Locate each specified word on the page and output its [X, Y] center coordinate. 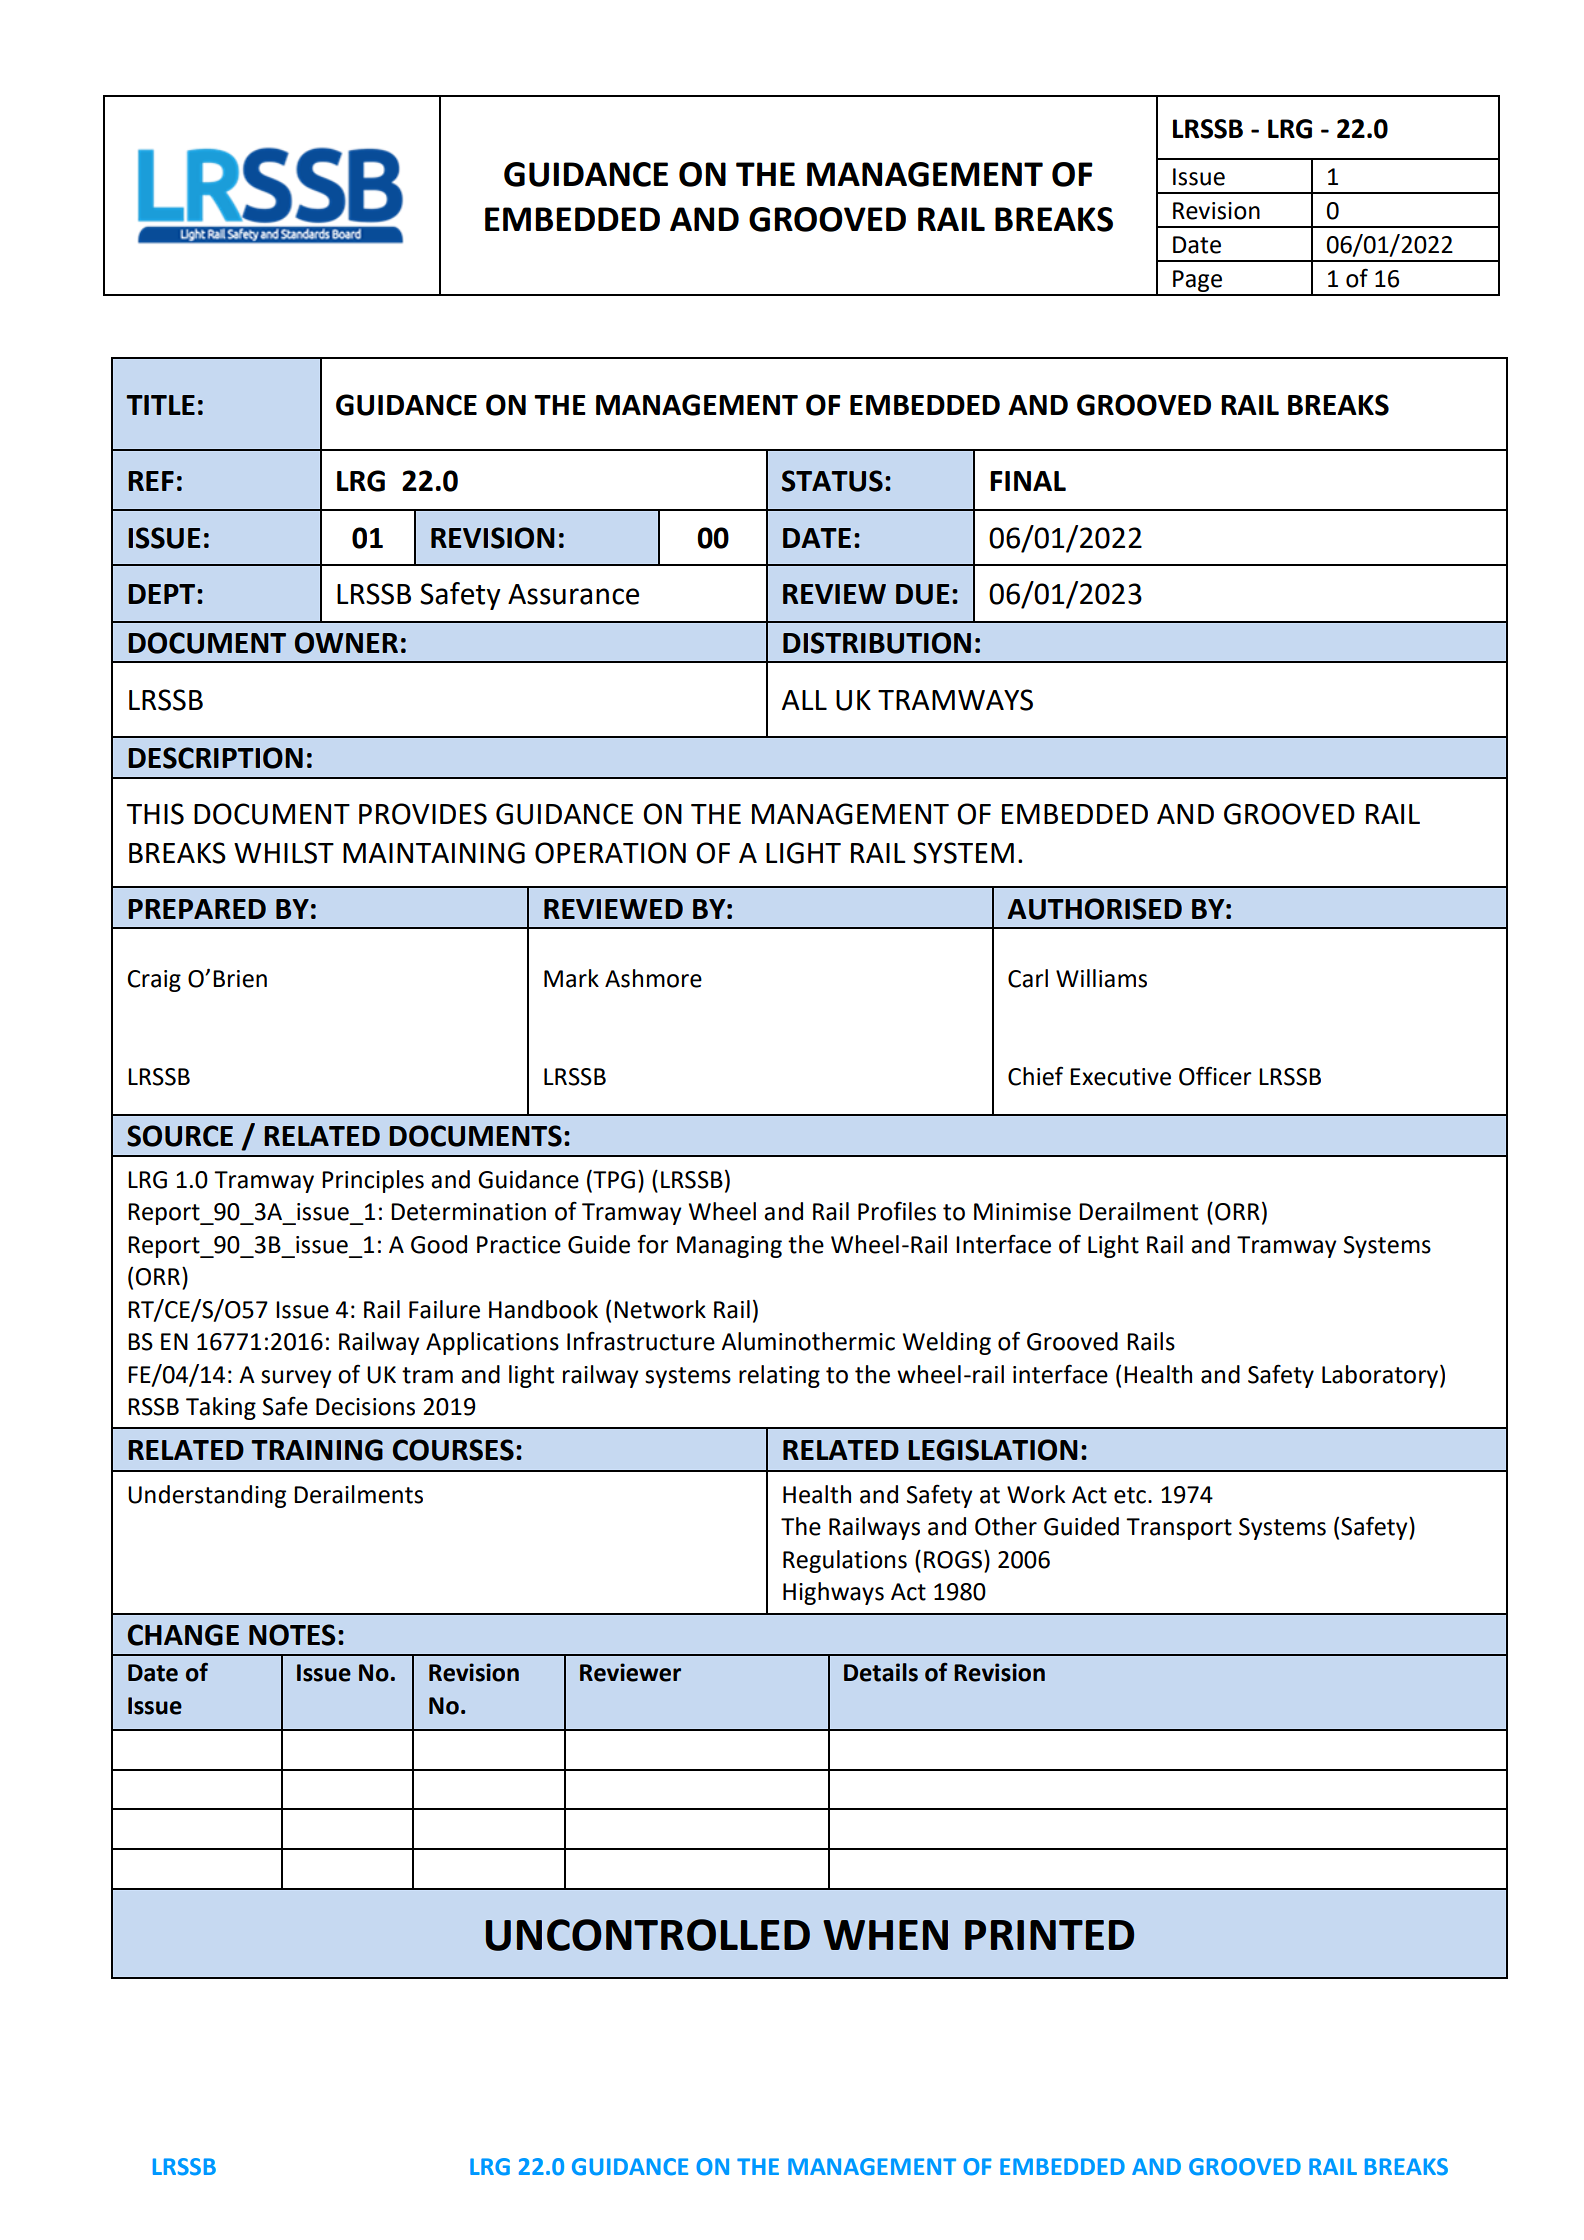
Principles [373, 1181]
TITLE [160, 405]
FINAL [1028, 481]
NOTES [292, 1635]
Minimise [1022, 1212]
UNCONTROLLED [648, 1935]
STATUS [832, 481]
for [653, 1244]
